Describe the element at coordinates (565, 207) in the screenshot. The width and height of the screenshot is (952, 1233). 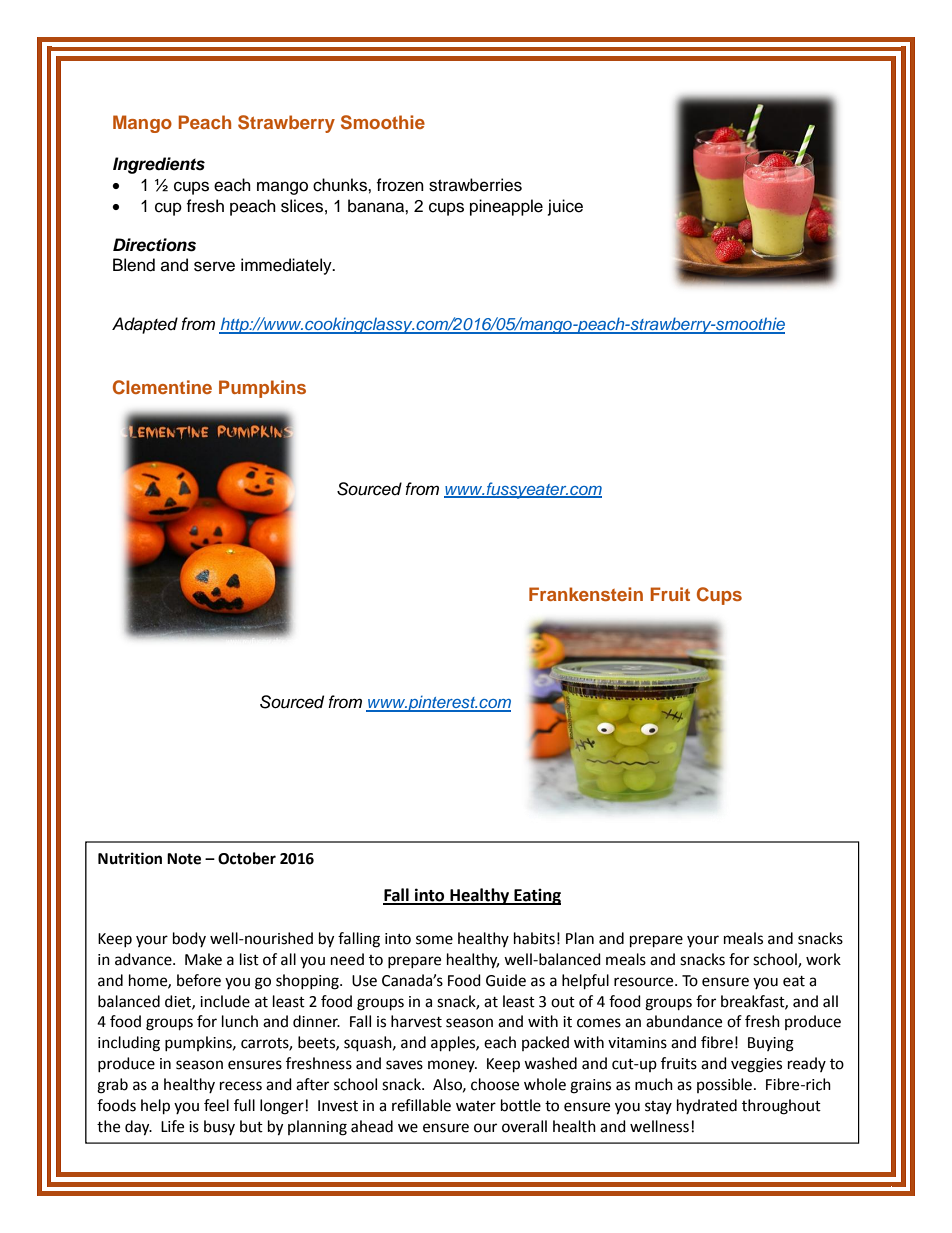
I see `juice` at that location.
